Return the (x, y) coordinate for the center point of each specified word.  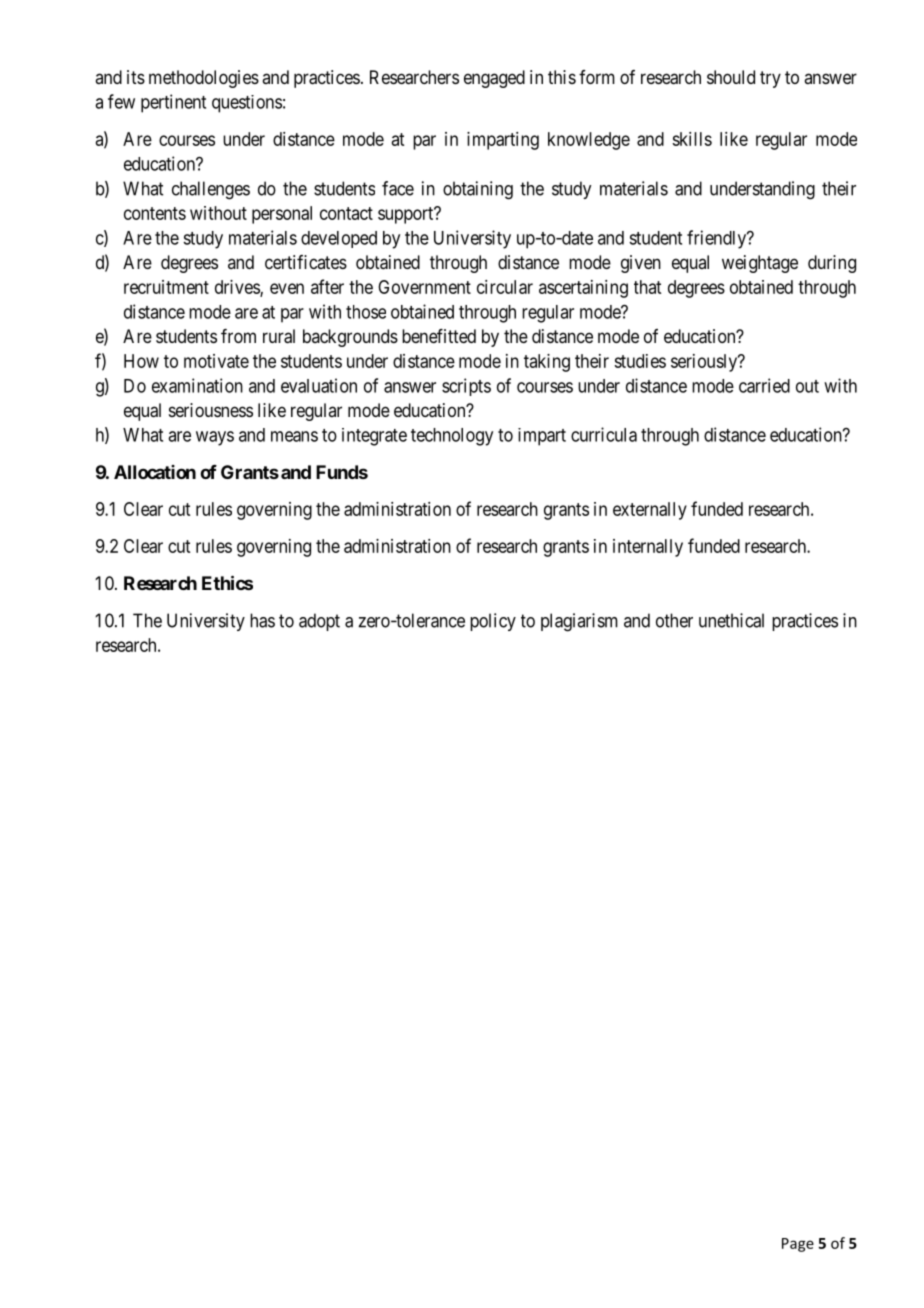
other (674, 620)
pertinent (173, 103)
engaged (494, 79)
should (731, 77)
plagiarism (579, 622)
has (262, 620)
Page (798, 1245)
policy (493, 622)
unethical (731, 620)
